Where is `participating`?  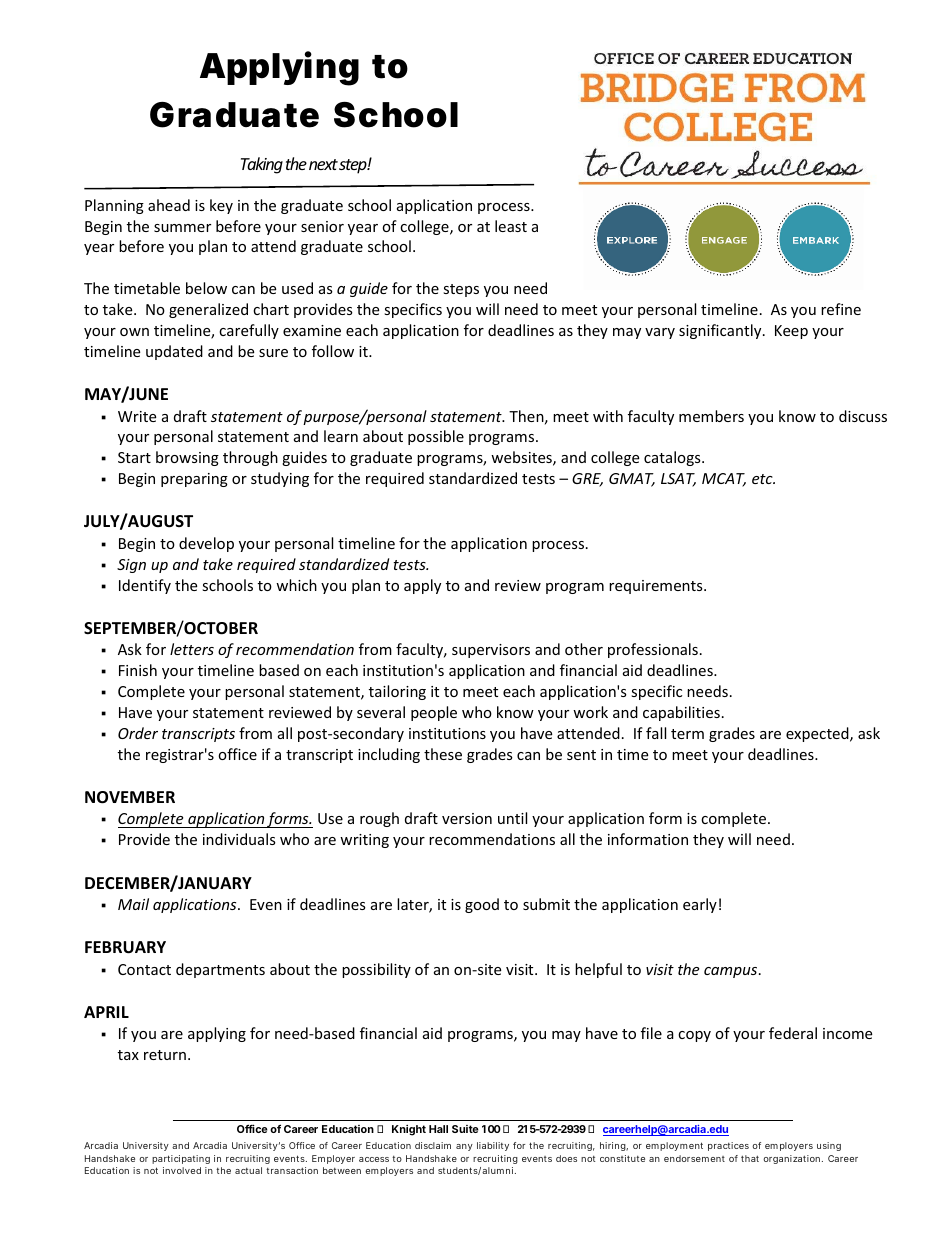 participating is located at coordinates (181, 1159).
